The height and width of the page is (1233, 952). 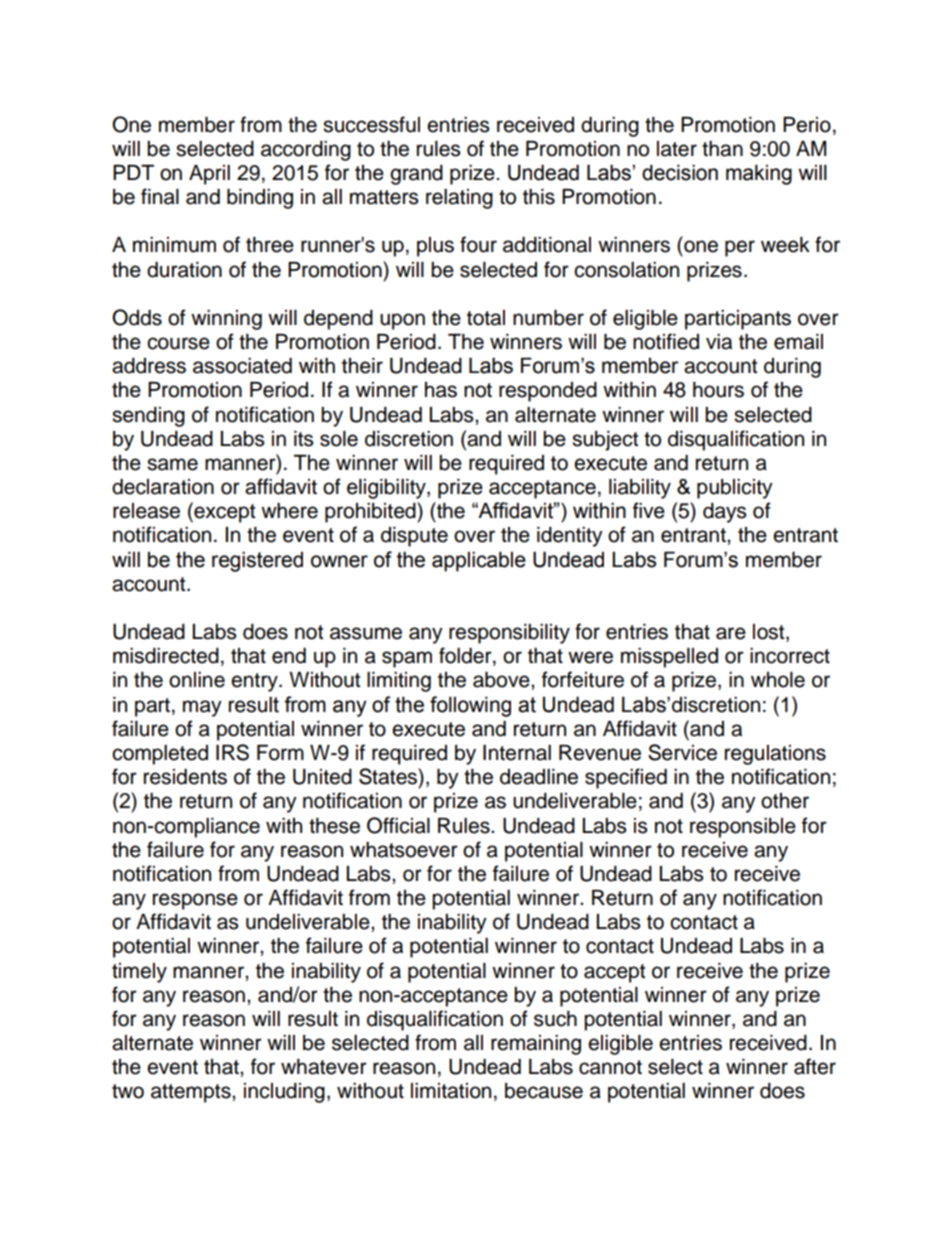 I want to click on limitation, so click(x=451, y=1091).
